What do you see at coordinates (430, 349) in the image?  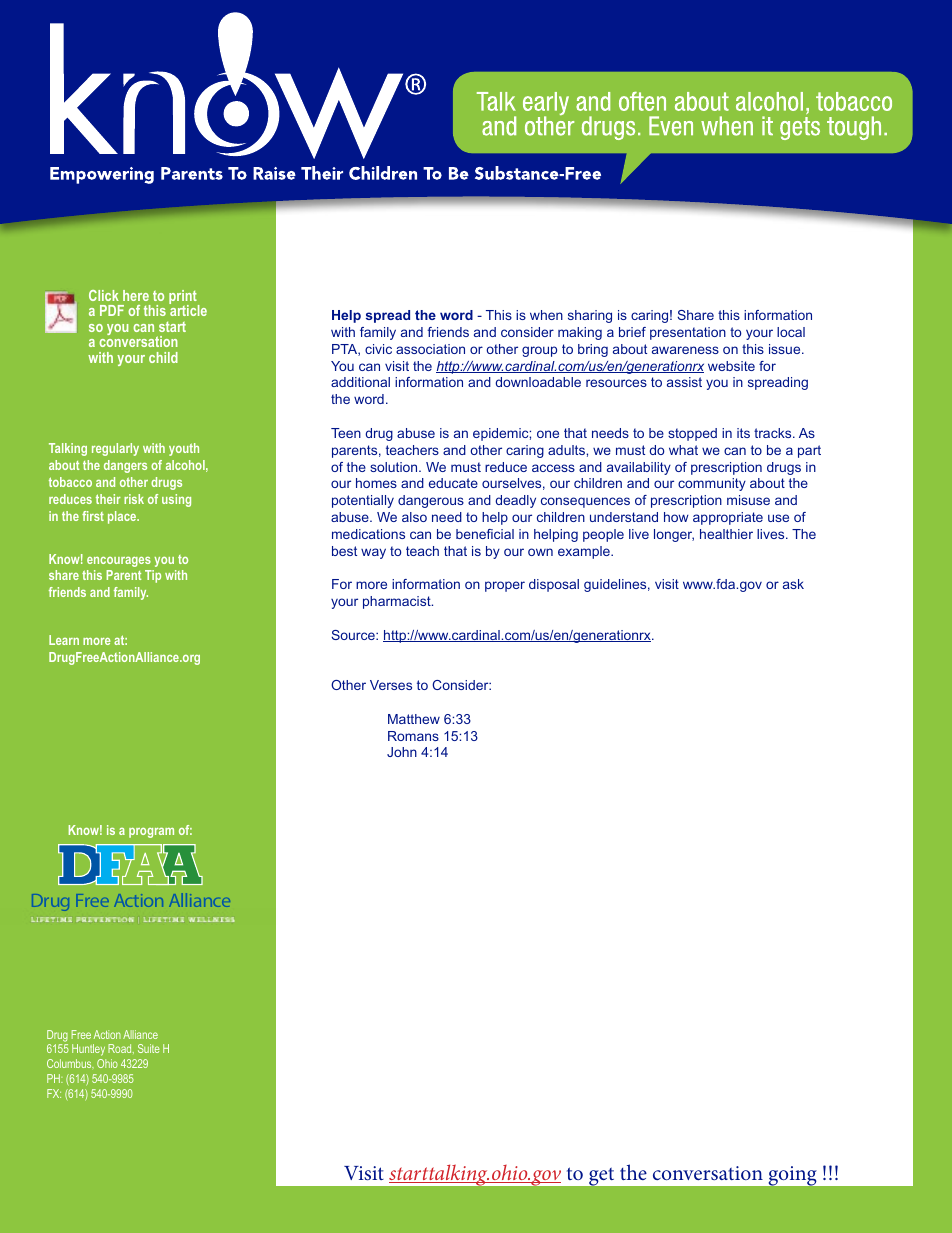 I see `association` at bounding box center [430, 349].
